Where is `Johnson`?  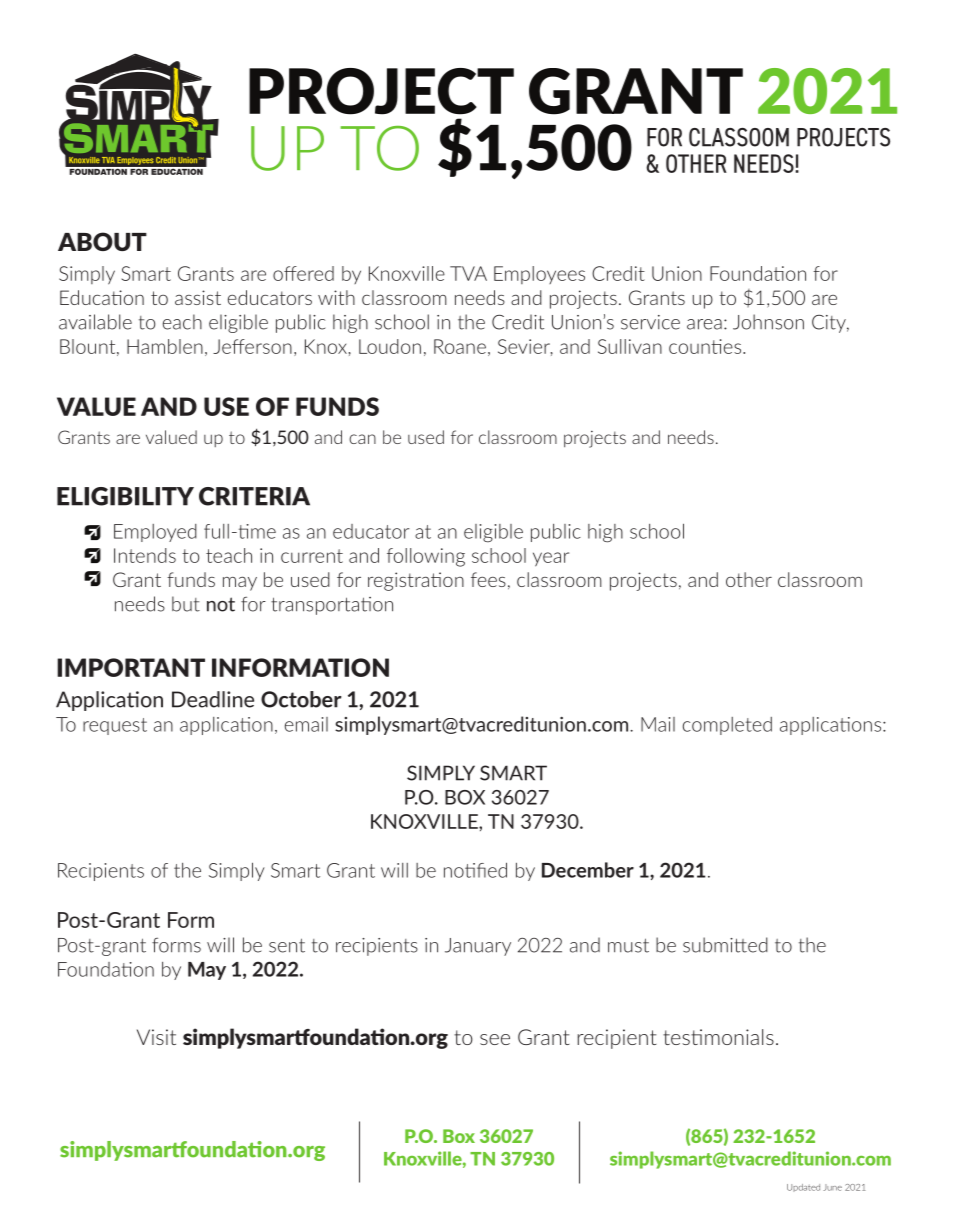 Johnson is located at coordinates (768, 322).
